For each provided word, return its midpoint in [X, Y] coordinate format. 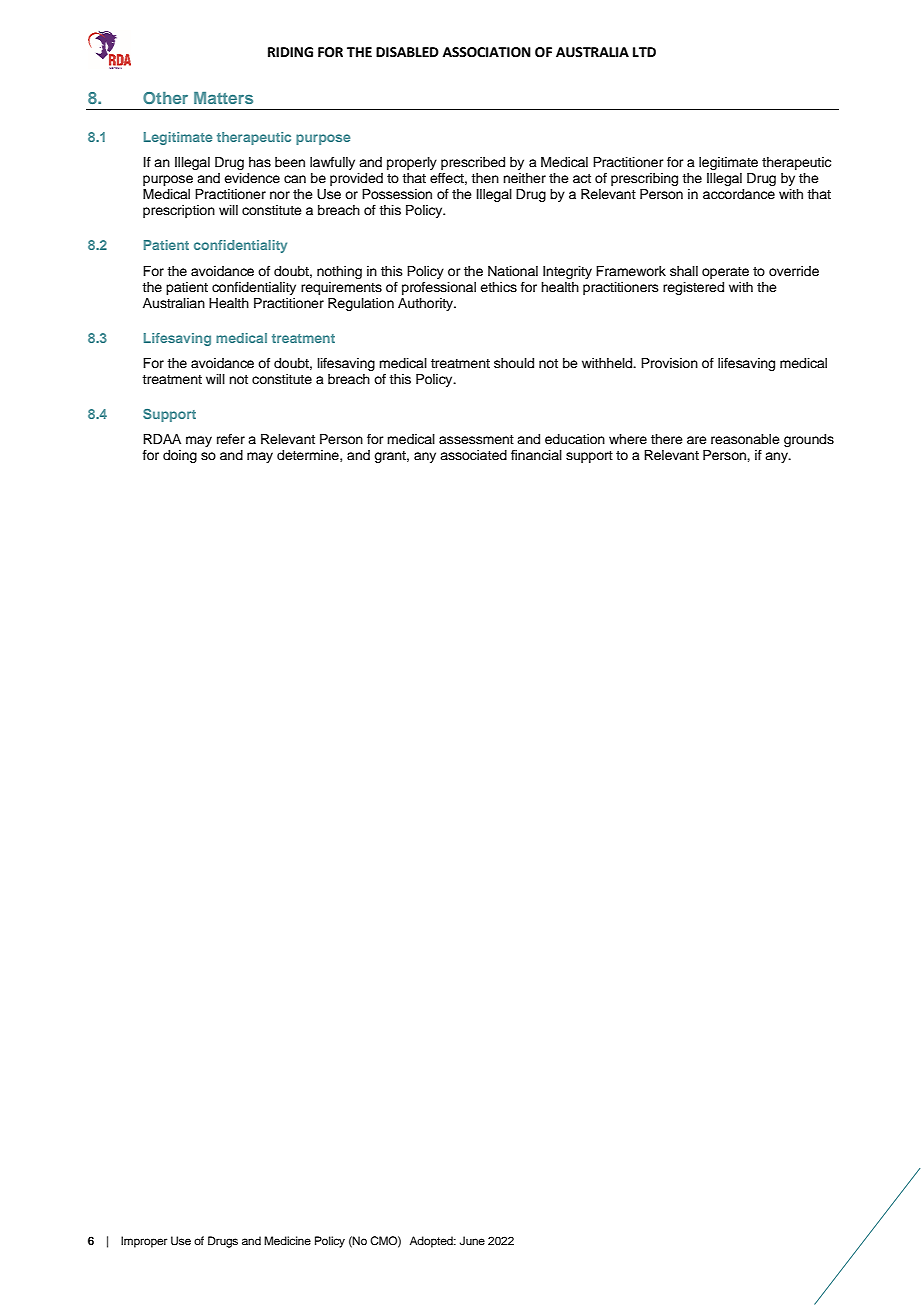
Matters [223, 98]
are [697, 440]
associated [473, 455]
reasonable [745, 439]
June [472, 1241]
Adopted [432, 1242]
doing [180, 456]
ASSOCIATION [487, 52]
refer [231, 439]
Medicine [287, 1240]
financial [536, 455]
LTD [644, 52]
